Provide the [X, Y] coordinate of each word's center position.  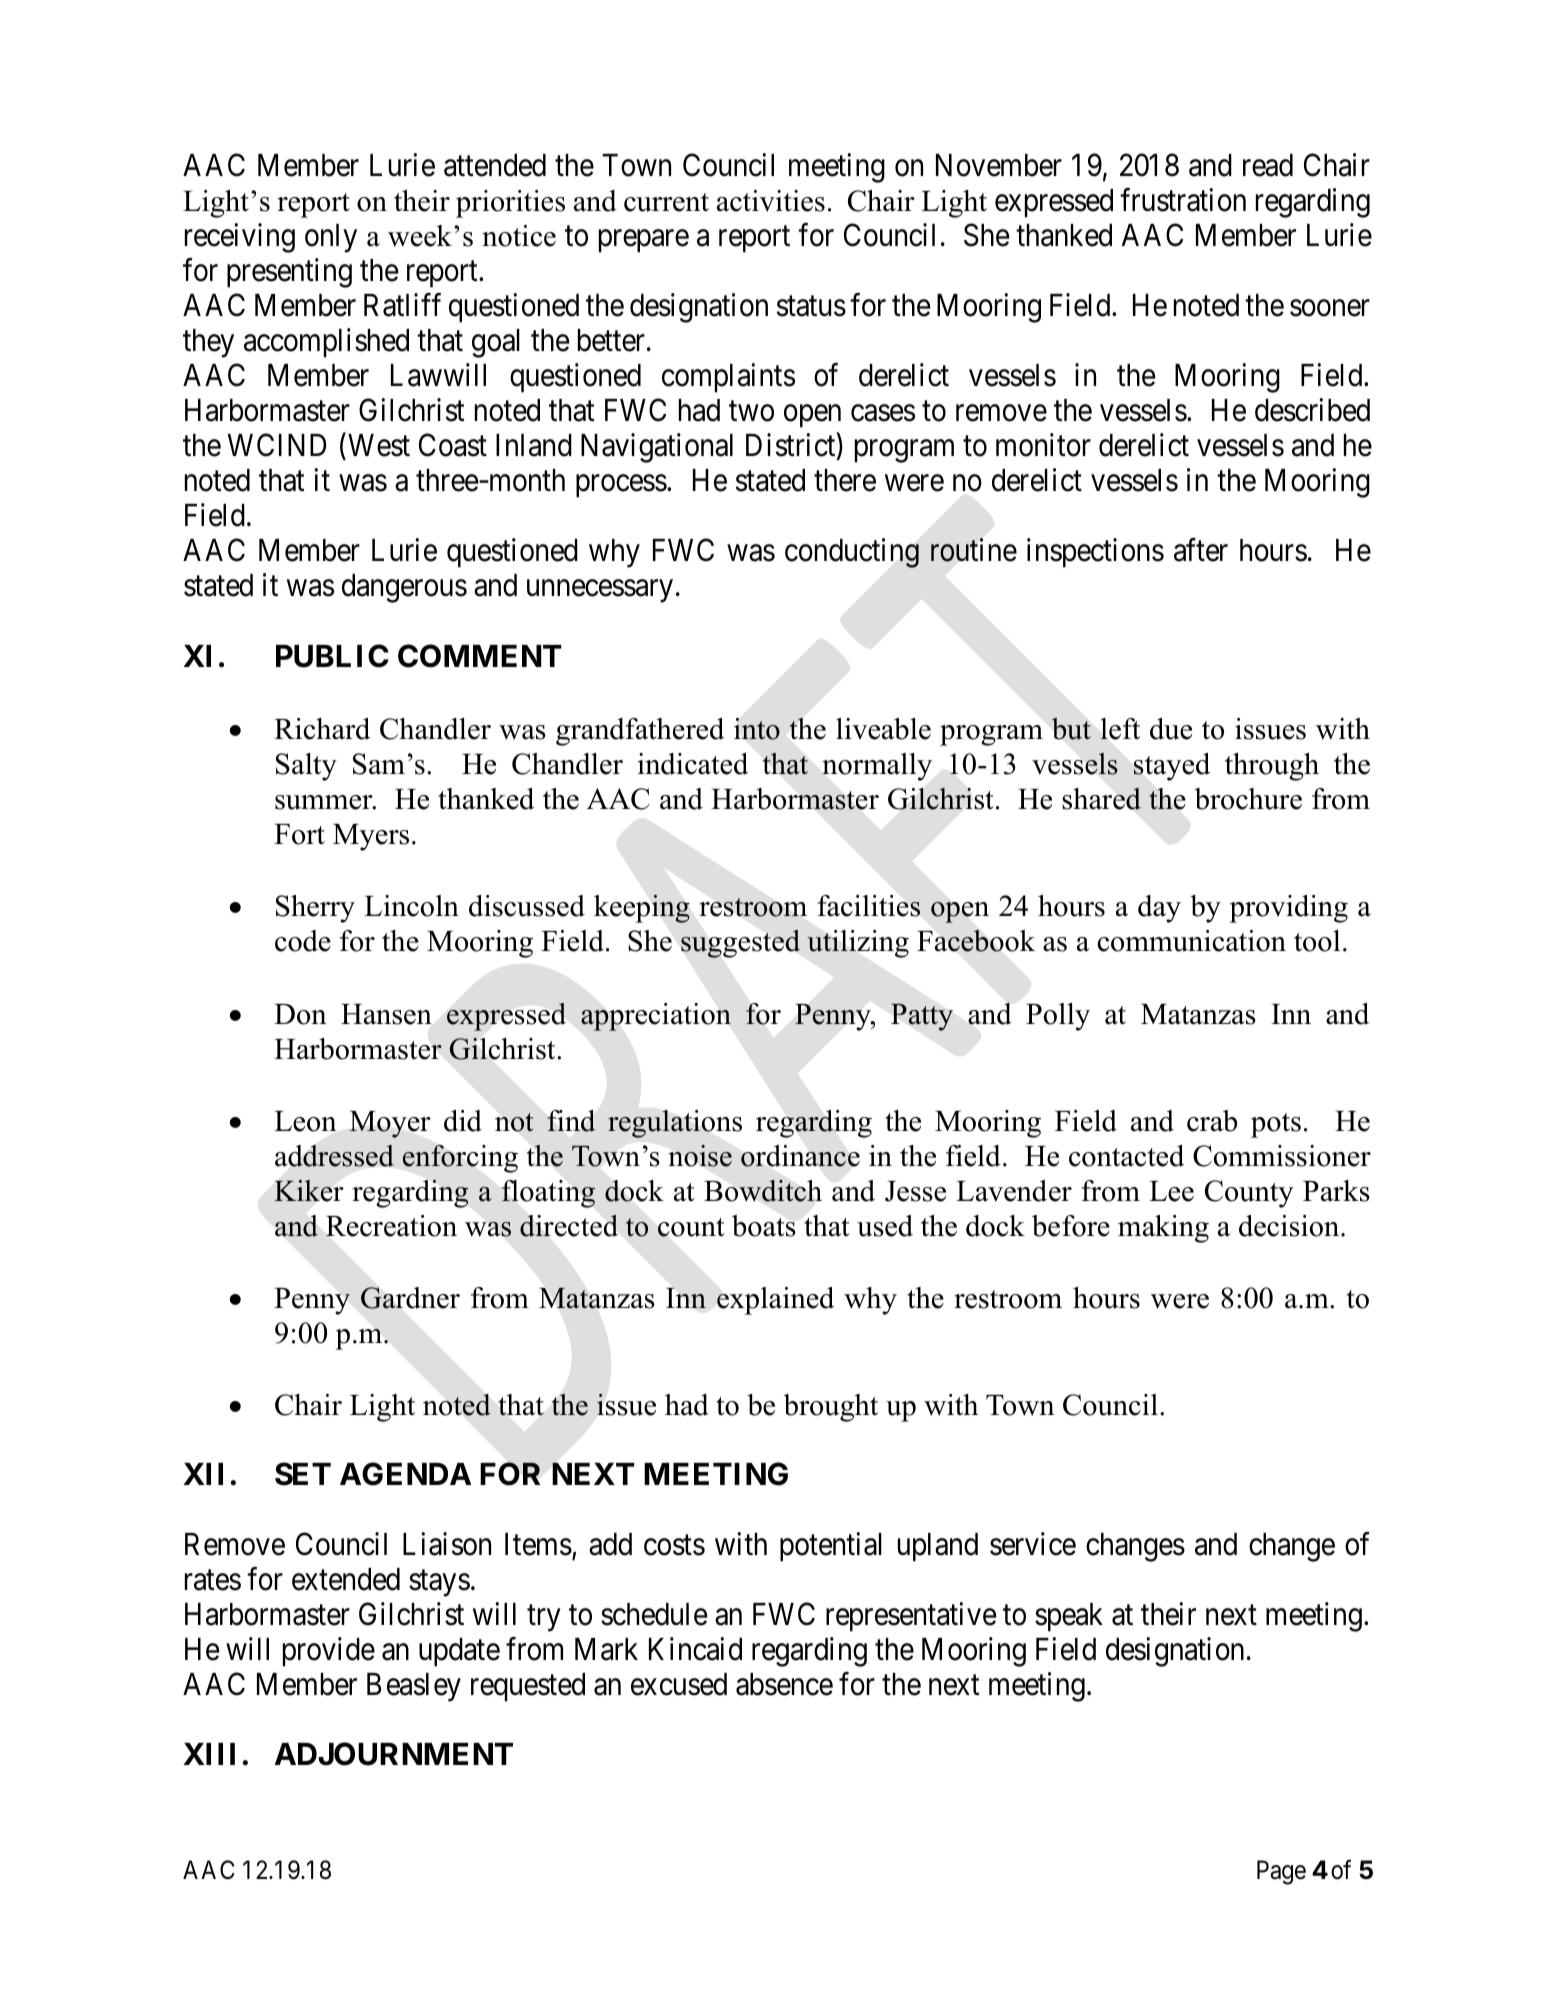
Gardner [410, 1298]
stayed [1172, 767]
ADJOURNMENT [394, 1754]
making [1163, 1229]
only [331, 238]
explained [775, 1301]
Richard [322, 729]
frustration [1183, 200]
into [757, 729]
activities [771, 201]
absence [784, 1684]
